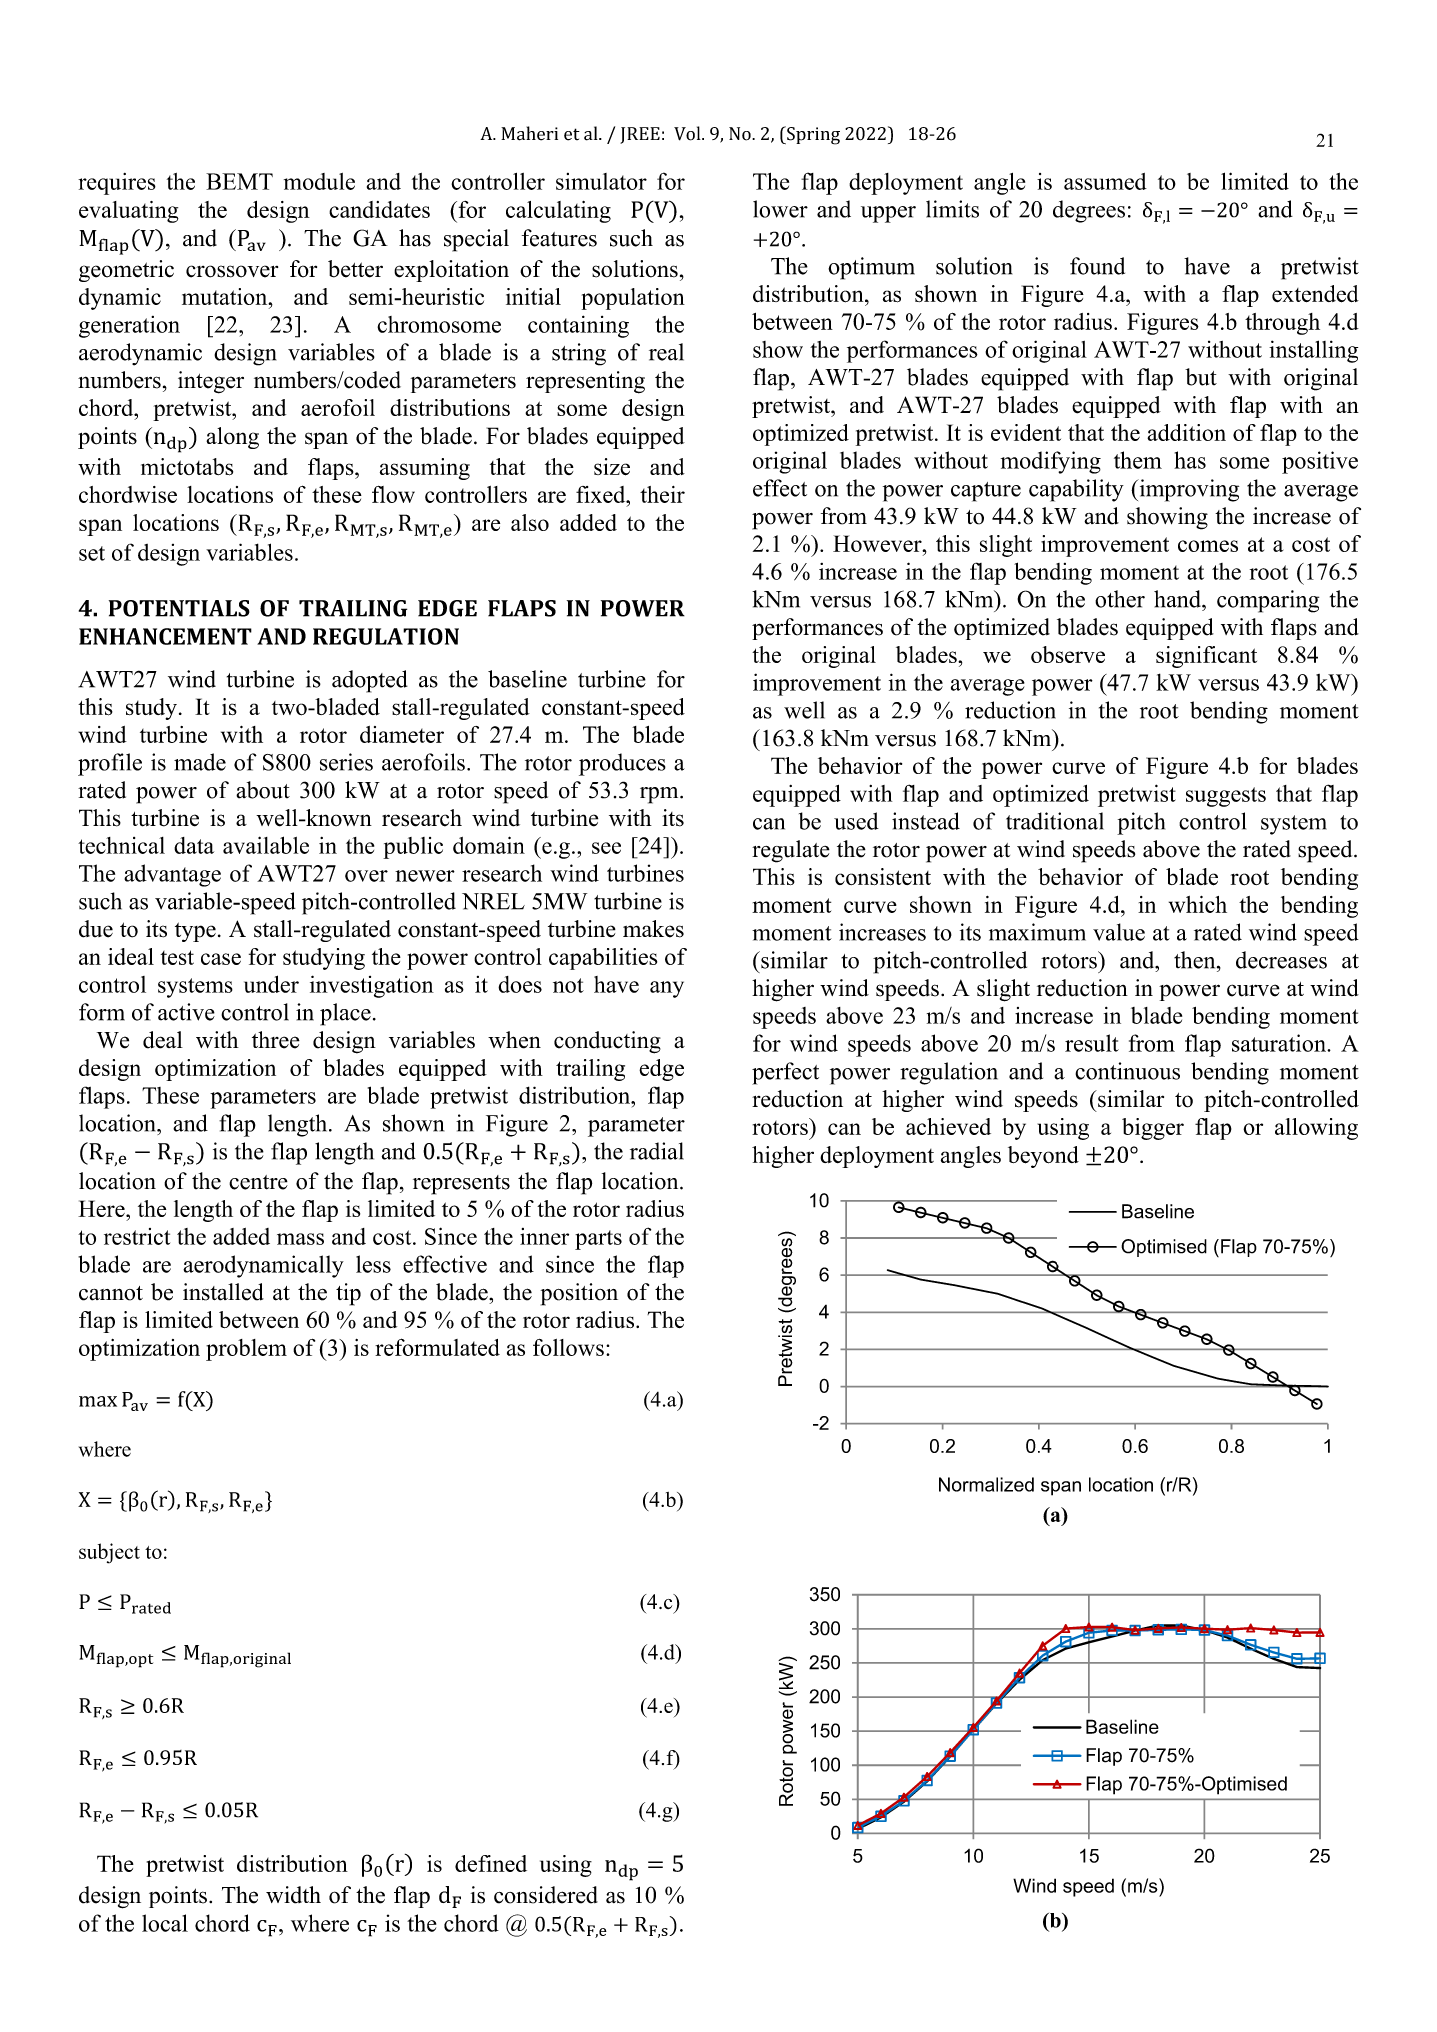  Describe the element at coordinates (546, 1895) in the screenshot. I see `considered` at that location.
